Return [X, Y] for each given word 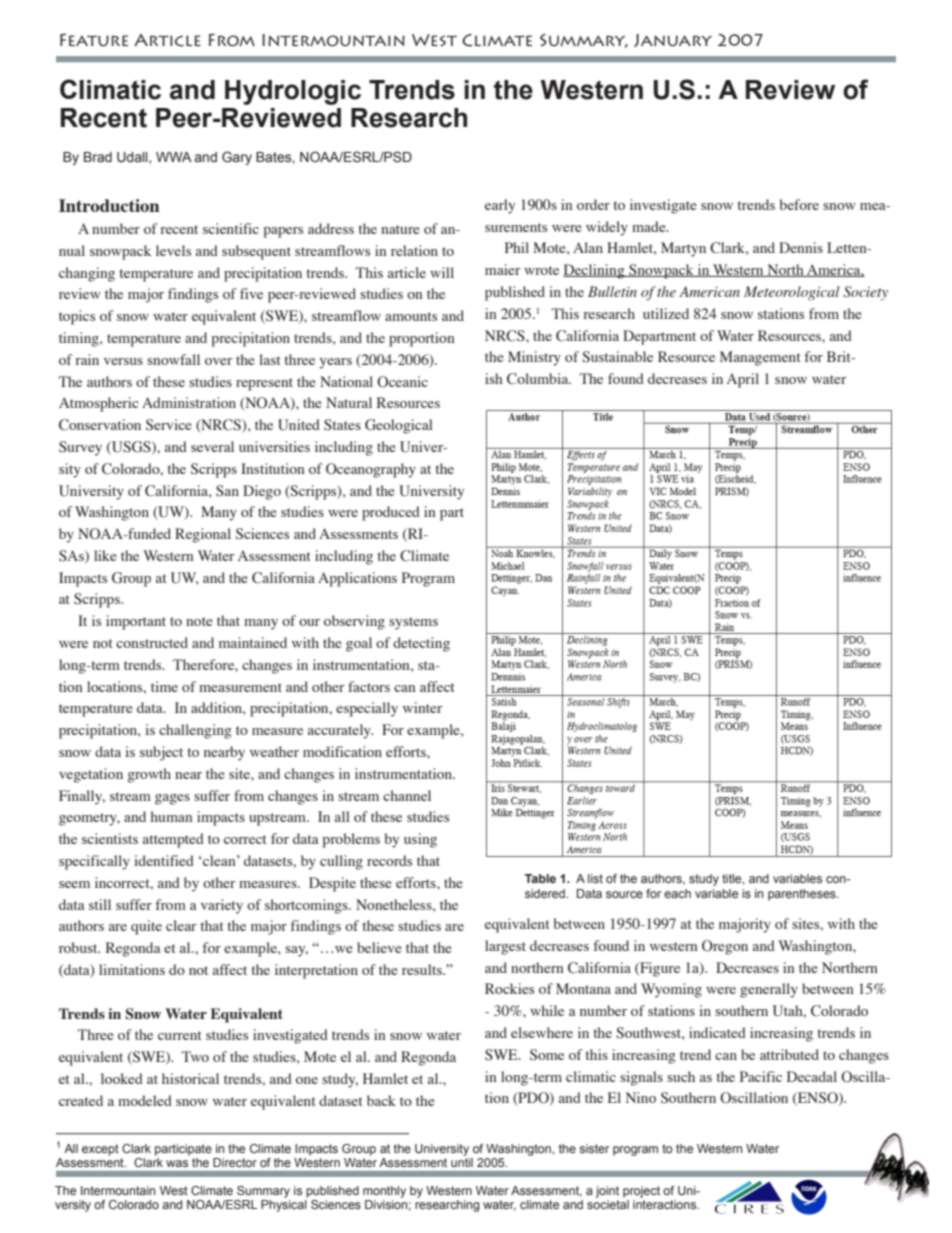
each [677, 893]
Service [169, 425]
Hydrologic [293, 92]
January [673, 40]
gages [172, 799]
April [743, 380]
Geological [399, 426]
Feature [94, 40]
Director [235, 1162]
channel [407, 795]
